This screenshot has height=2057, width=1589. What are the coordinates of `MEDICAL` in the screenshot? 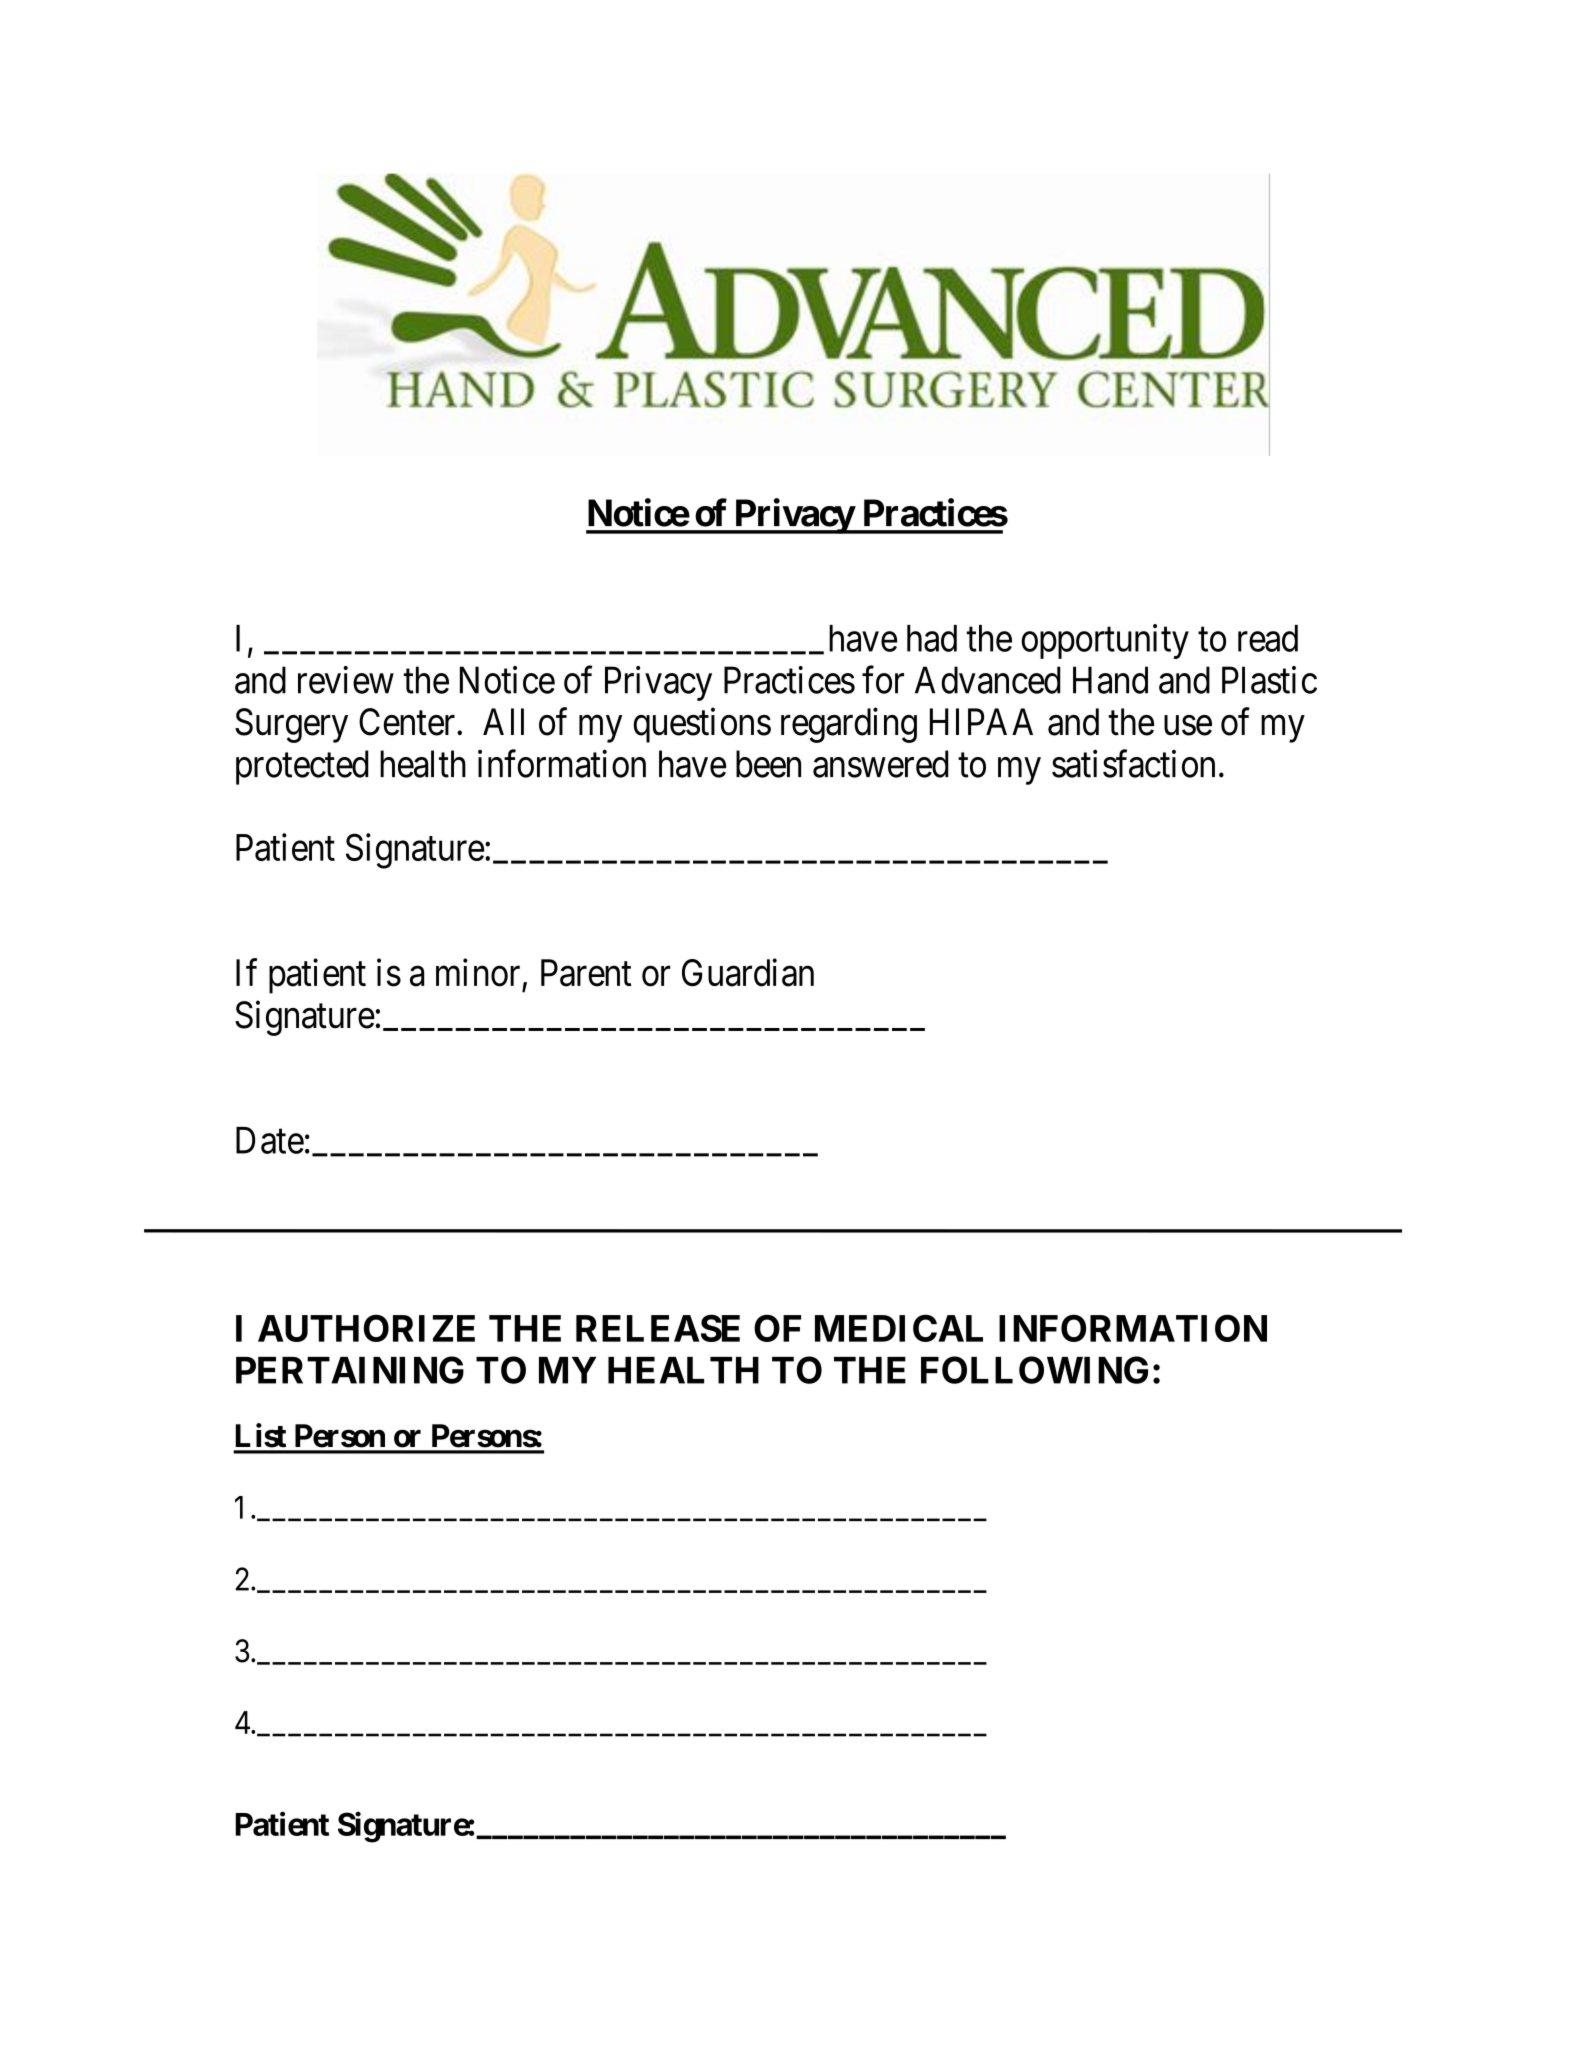 It's located at (899, 1328).
